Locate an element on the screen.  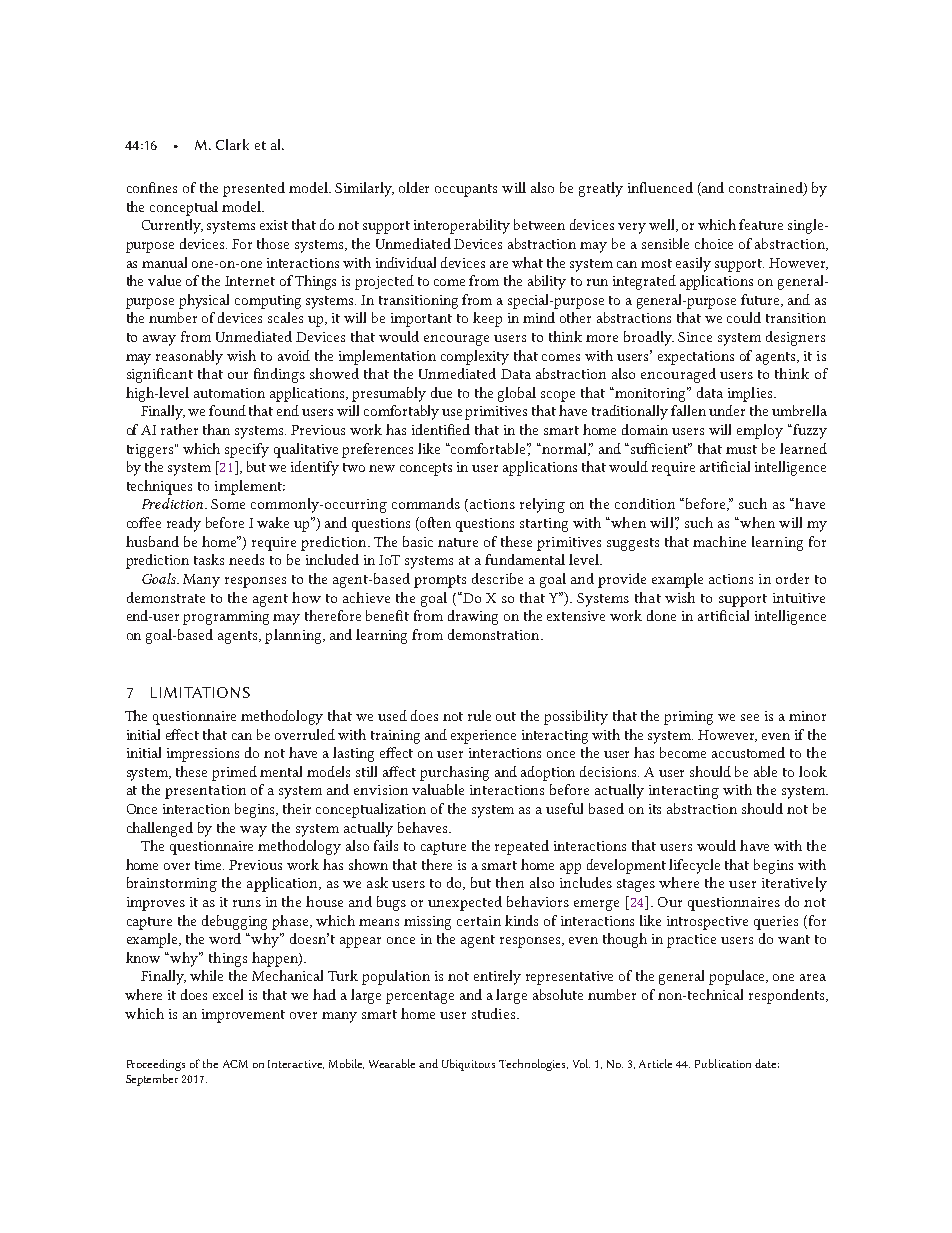
occupants is located at coordinates (466, 190).
